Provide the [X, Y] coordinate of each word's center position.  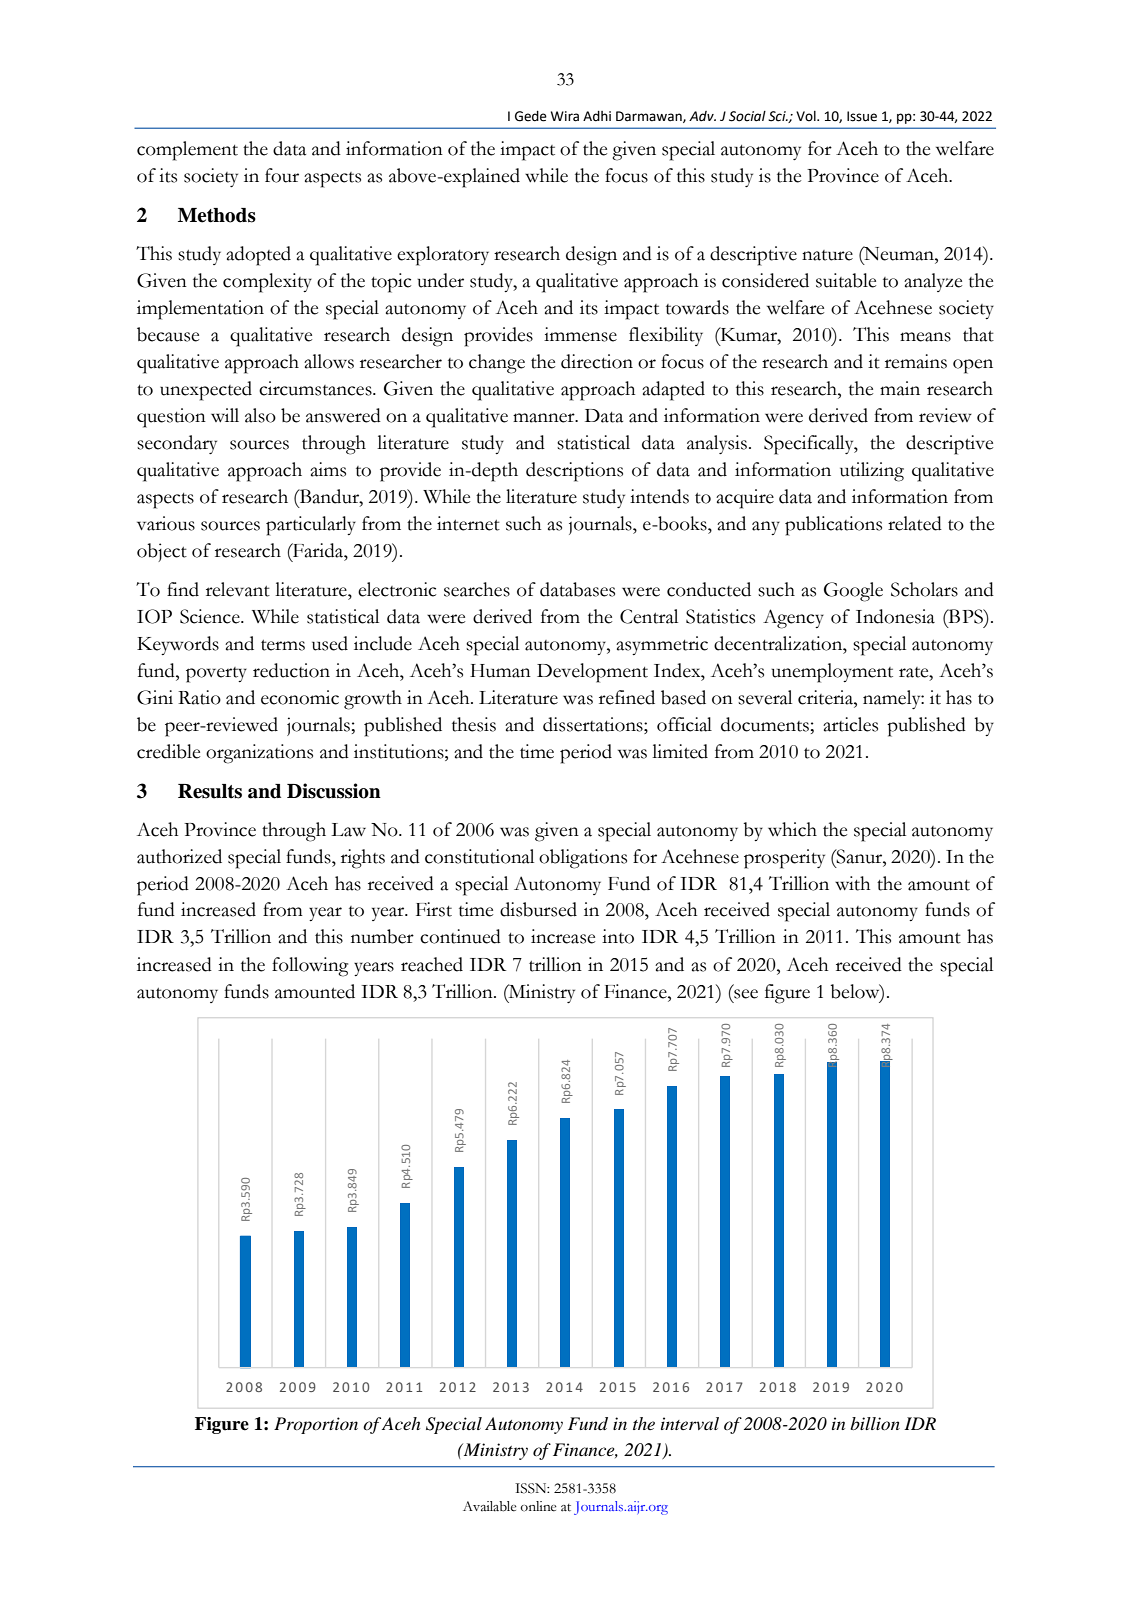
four [282, 175]
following [310, 967]
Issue [862, 116]
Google [853, 592]
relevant [238, 589]
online [538, 1506]
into [618, 936]
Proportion [316, 1425]
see [746, 994]
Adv [702, 116]
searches [477, 589]
